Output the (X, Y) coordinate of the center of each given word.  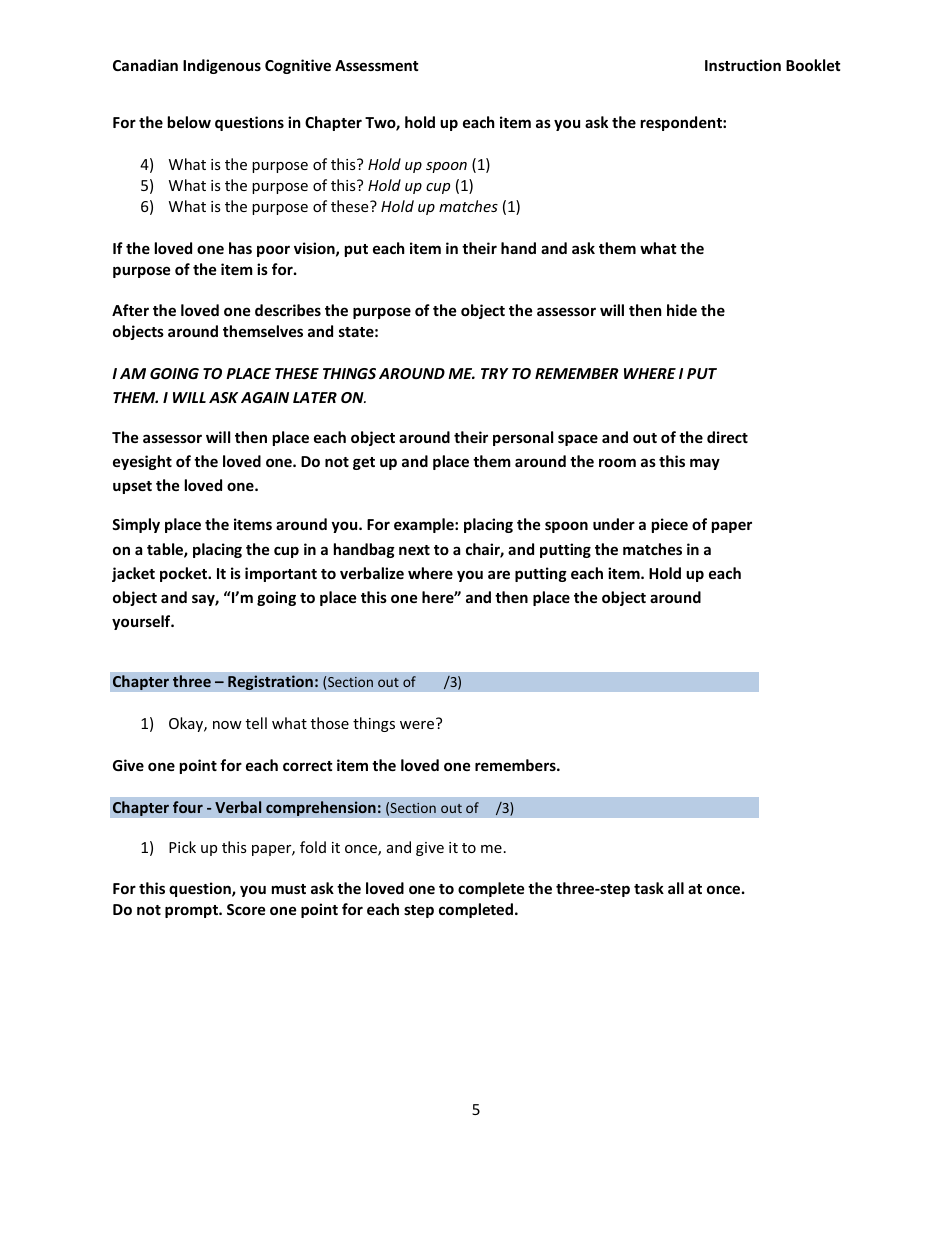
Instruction (743, 65)
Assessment (377, 65)
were (417, 725)
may (705, 464)
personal (523, 438)
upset (132, 487)
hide (682, 310)
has (240, 248)
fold (313, 847)
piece (670, 525)
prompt (192, 911)
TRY (494, 373)
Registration (270, 682)
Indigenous (222, 66)
